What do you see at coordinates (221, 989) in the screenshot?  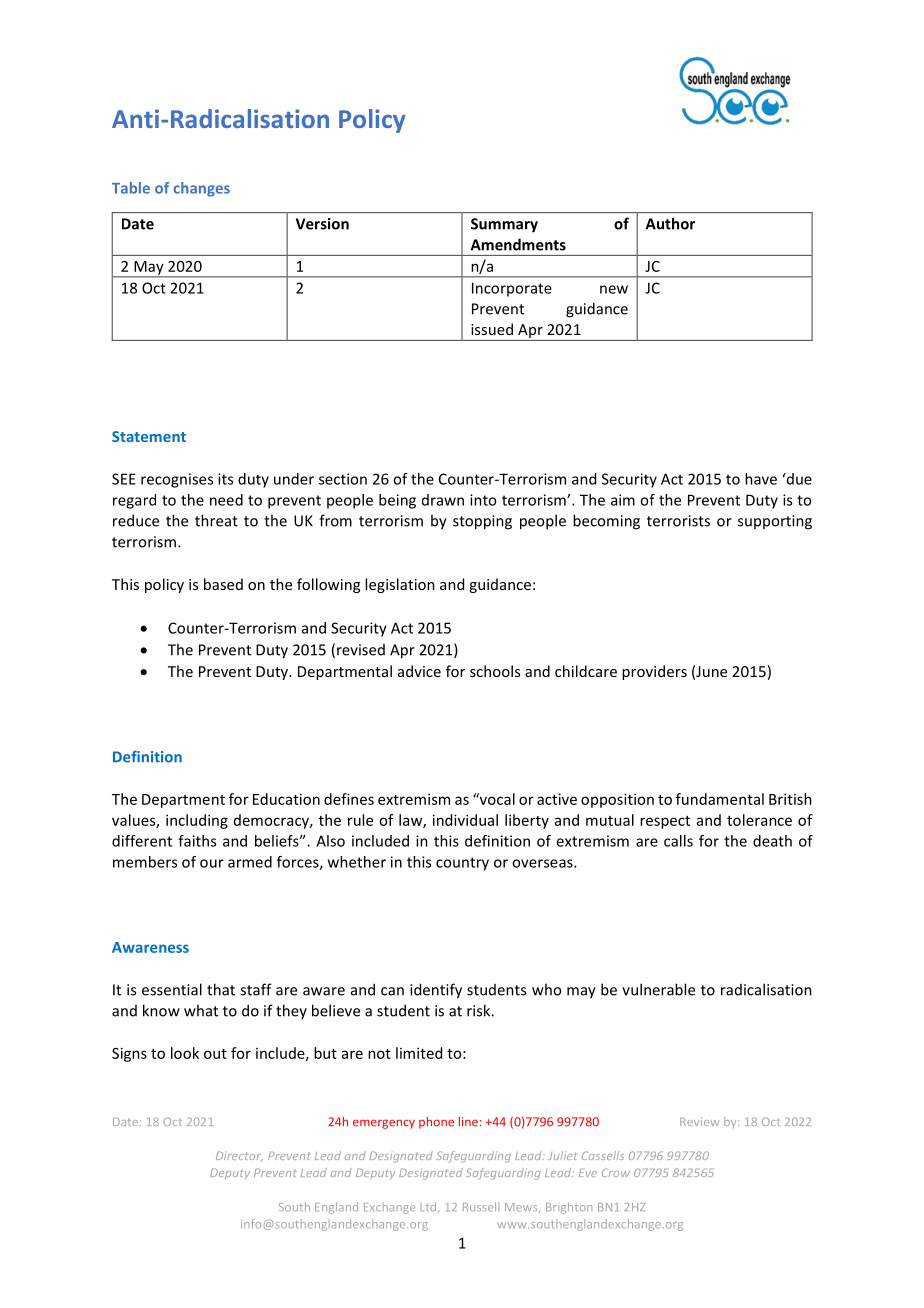 I see `that` at bounding box center [221, 989].
